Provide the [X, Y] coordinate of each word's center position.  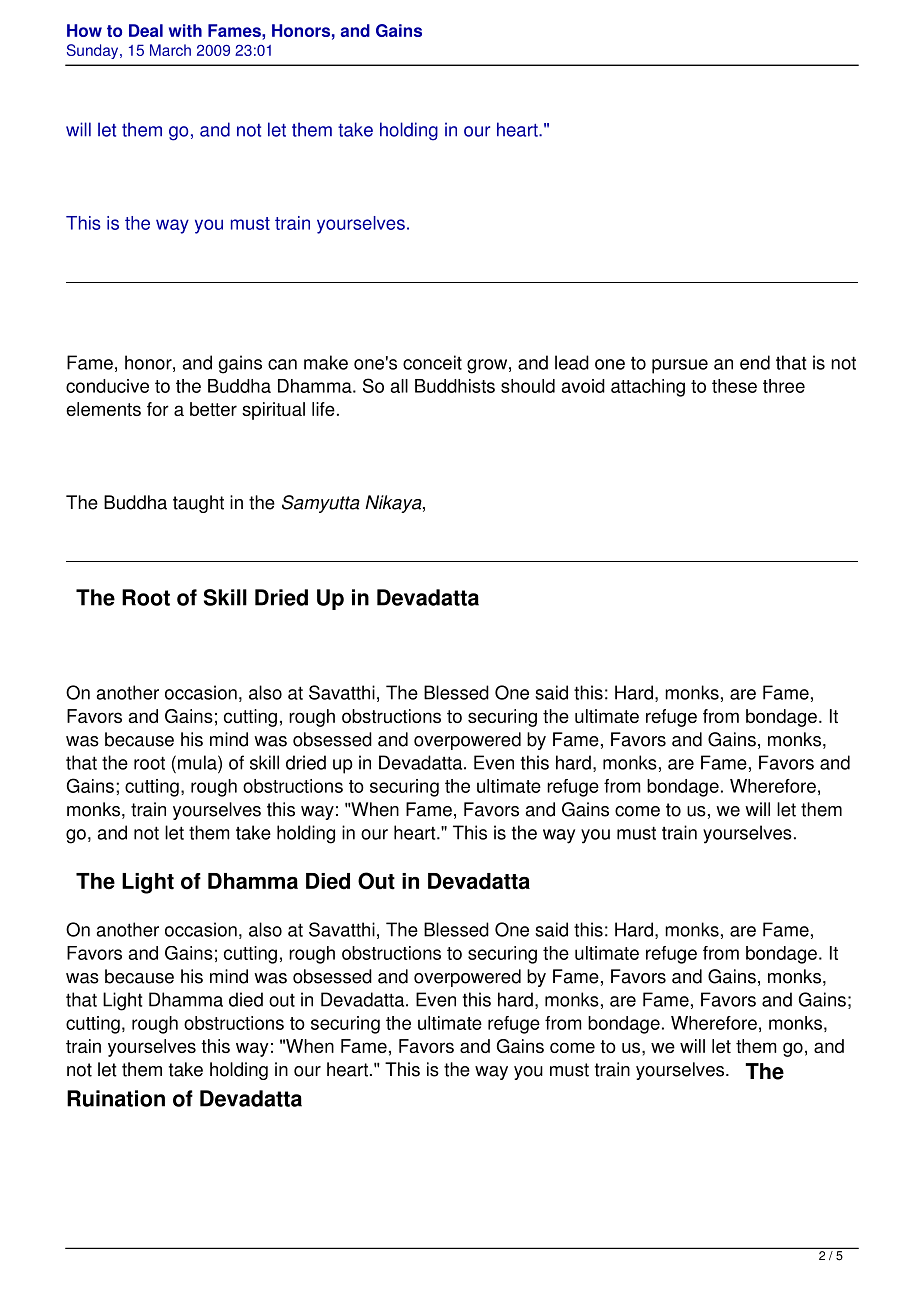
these [734, 386]
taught [198, 504]
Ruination [116, 1098]
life [323, 409]
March [170, 50]
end [755, 362]
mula [198, 762]
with [185, 30]
